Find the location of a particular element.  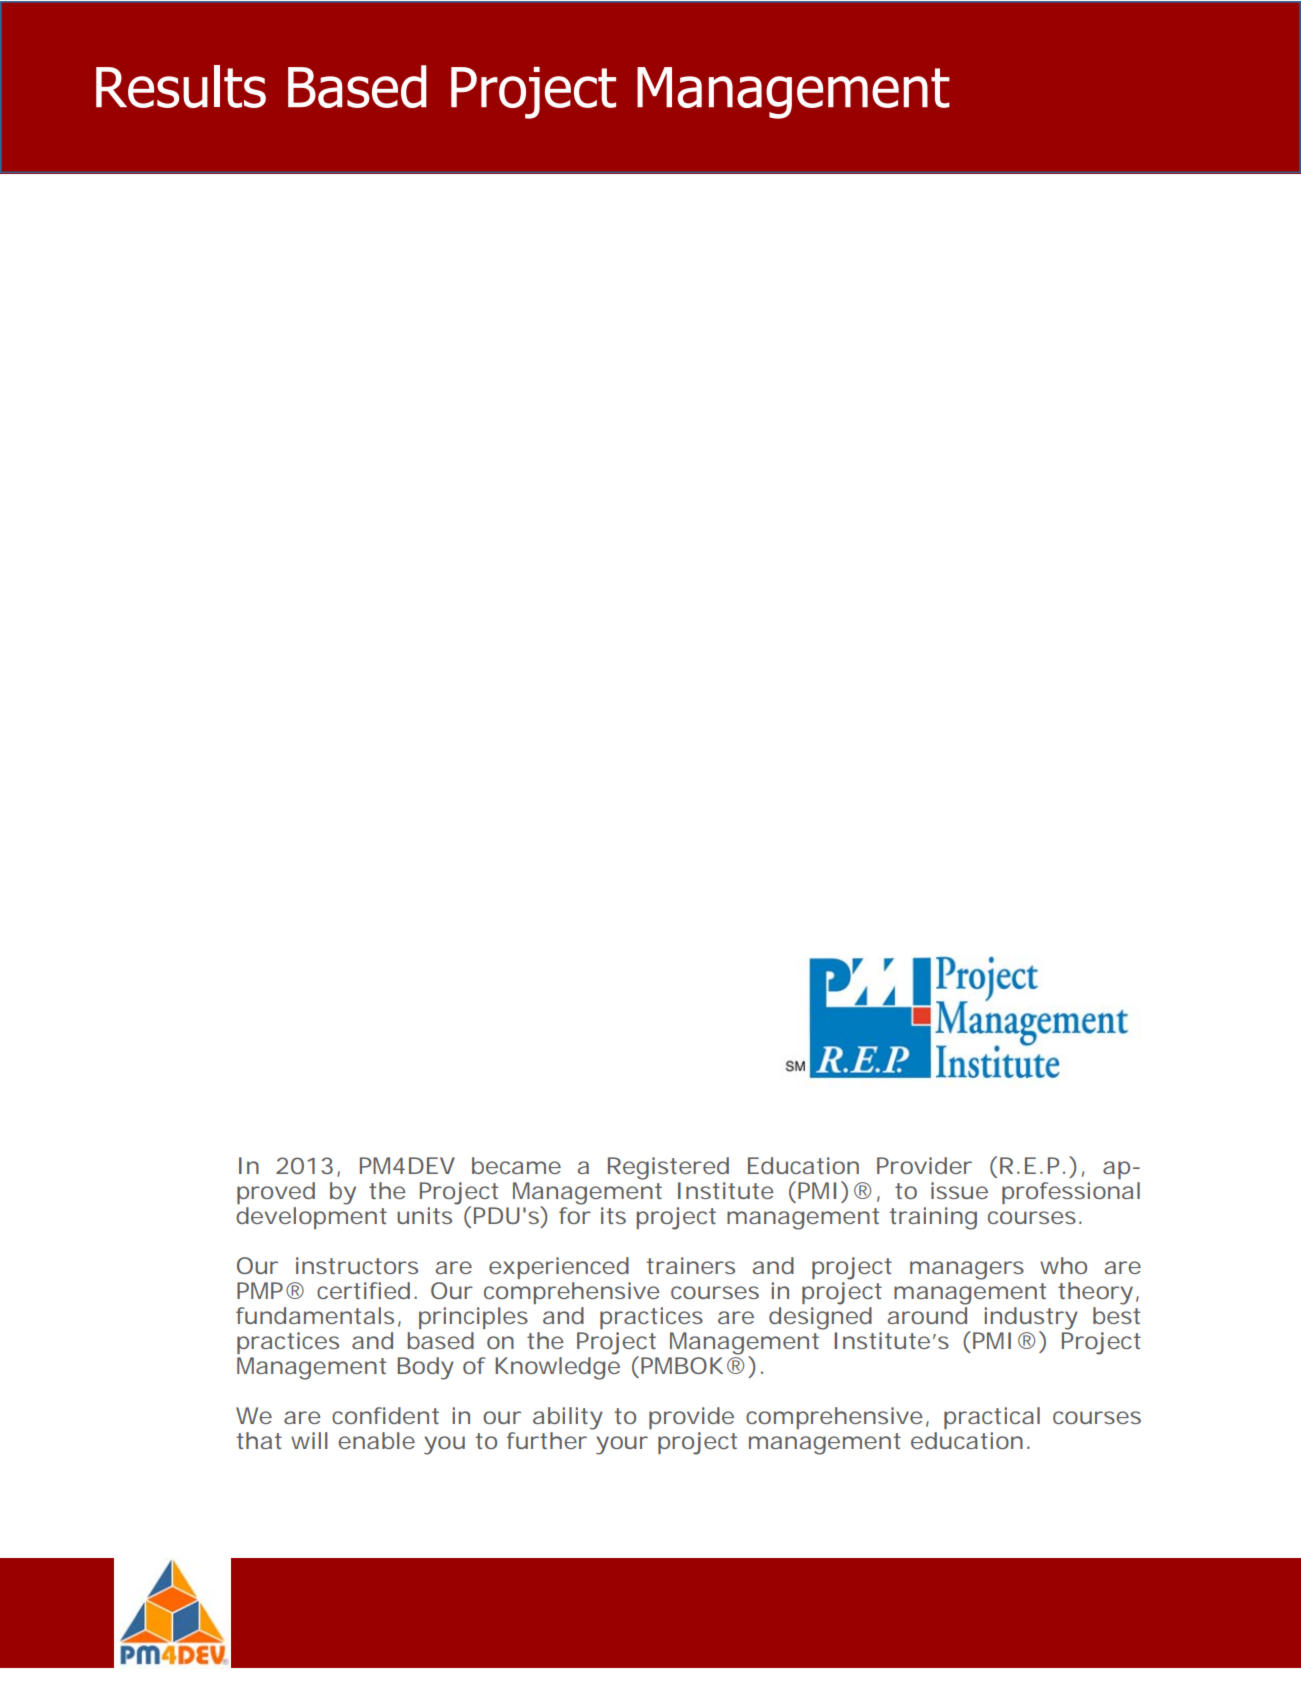

units is located at coordinates (424, 1215).
